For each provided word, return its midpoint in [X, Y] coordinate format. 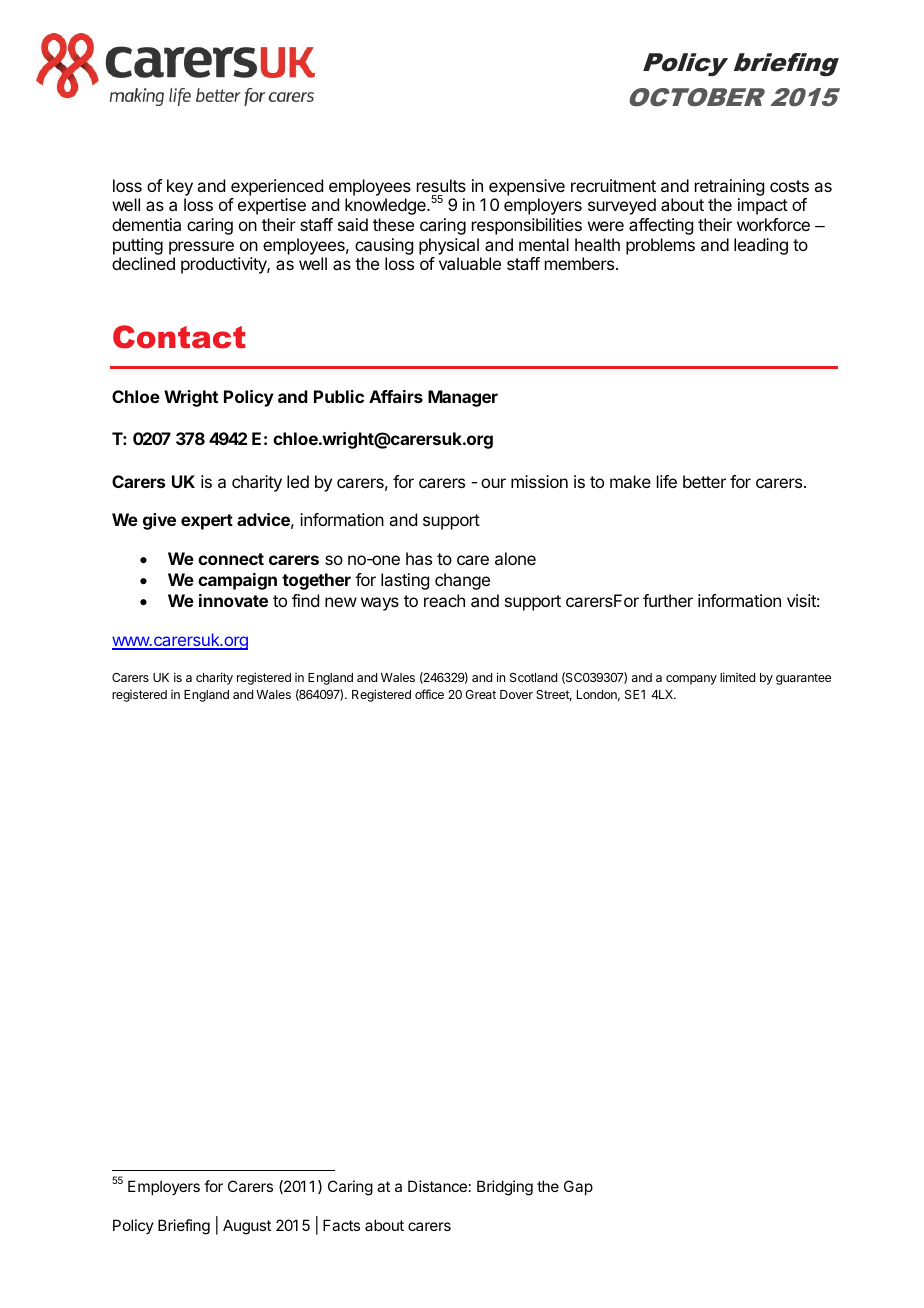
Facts [341, 1225]
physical [449, 246]
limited [737, 677]
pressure [201, 248]
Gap [578, 1187]
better [704, 481]
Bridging [505, 1188]
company [691, 680]
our [493, 483]
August [247, 1227]
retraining [729, 187]
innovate [233, 600]
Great [480, 694]
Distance [437, 1186]
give [159, 521]
